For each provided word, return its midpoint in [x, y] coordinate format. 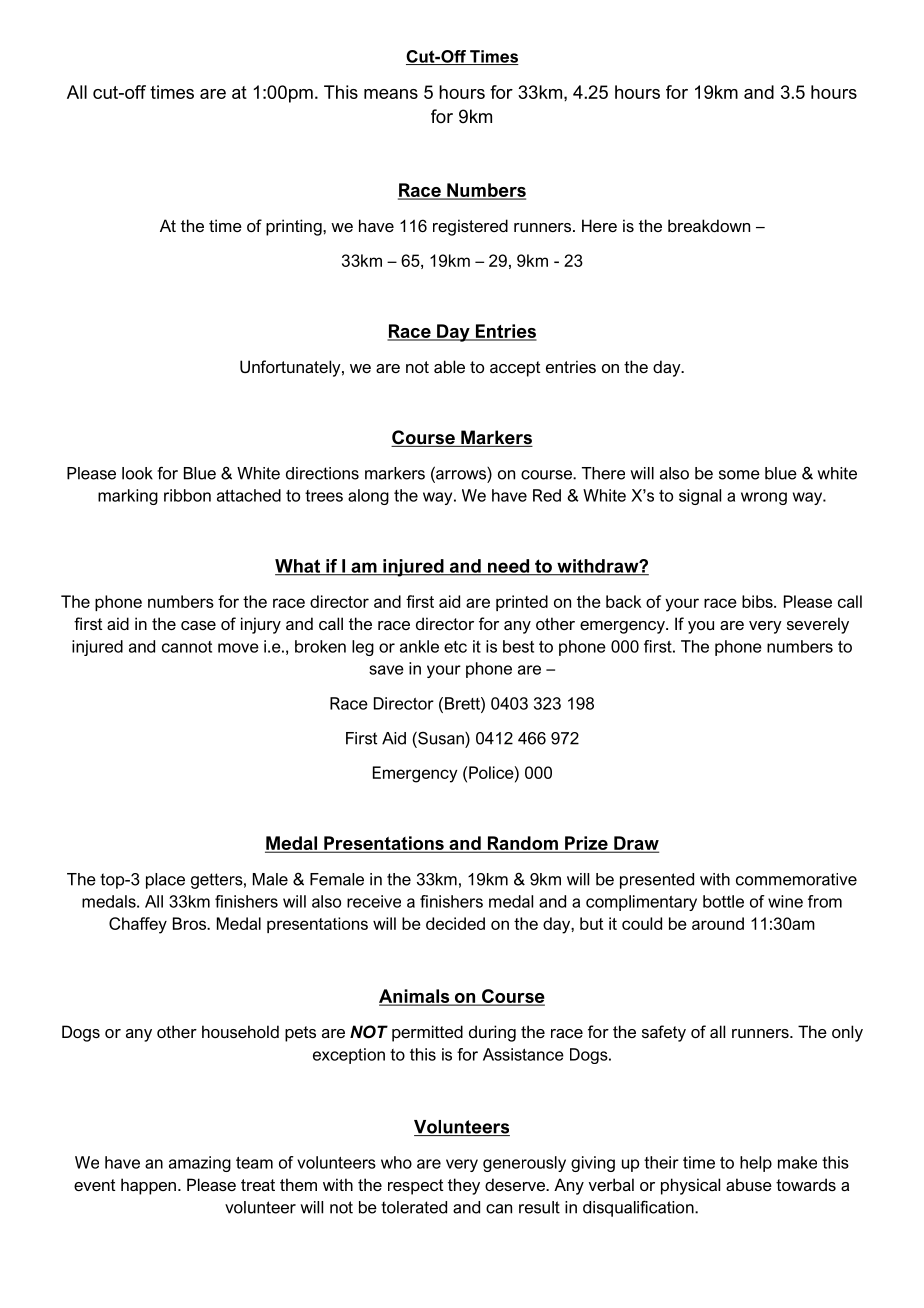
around [718, 923]
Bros [190, 923]
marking [128, 497]
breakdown [709, 225]
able [449, 366]
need [508, 567]
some [739, 475]
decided [455, 923]
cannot [187, 647]
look [137, 473]
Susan [441, 738]
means [391, 94]
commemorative [796, 879]
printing [295, 227]
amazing [200, 1164]
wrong [764, 498]
